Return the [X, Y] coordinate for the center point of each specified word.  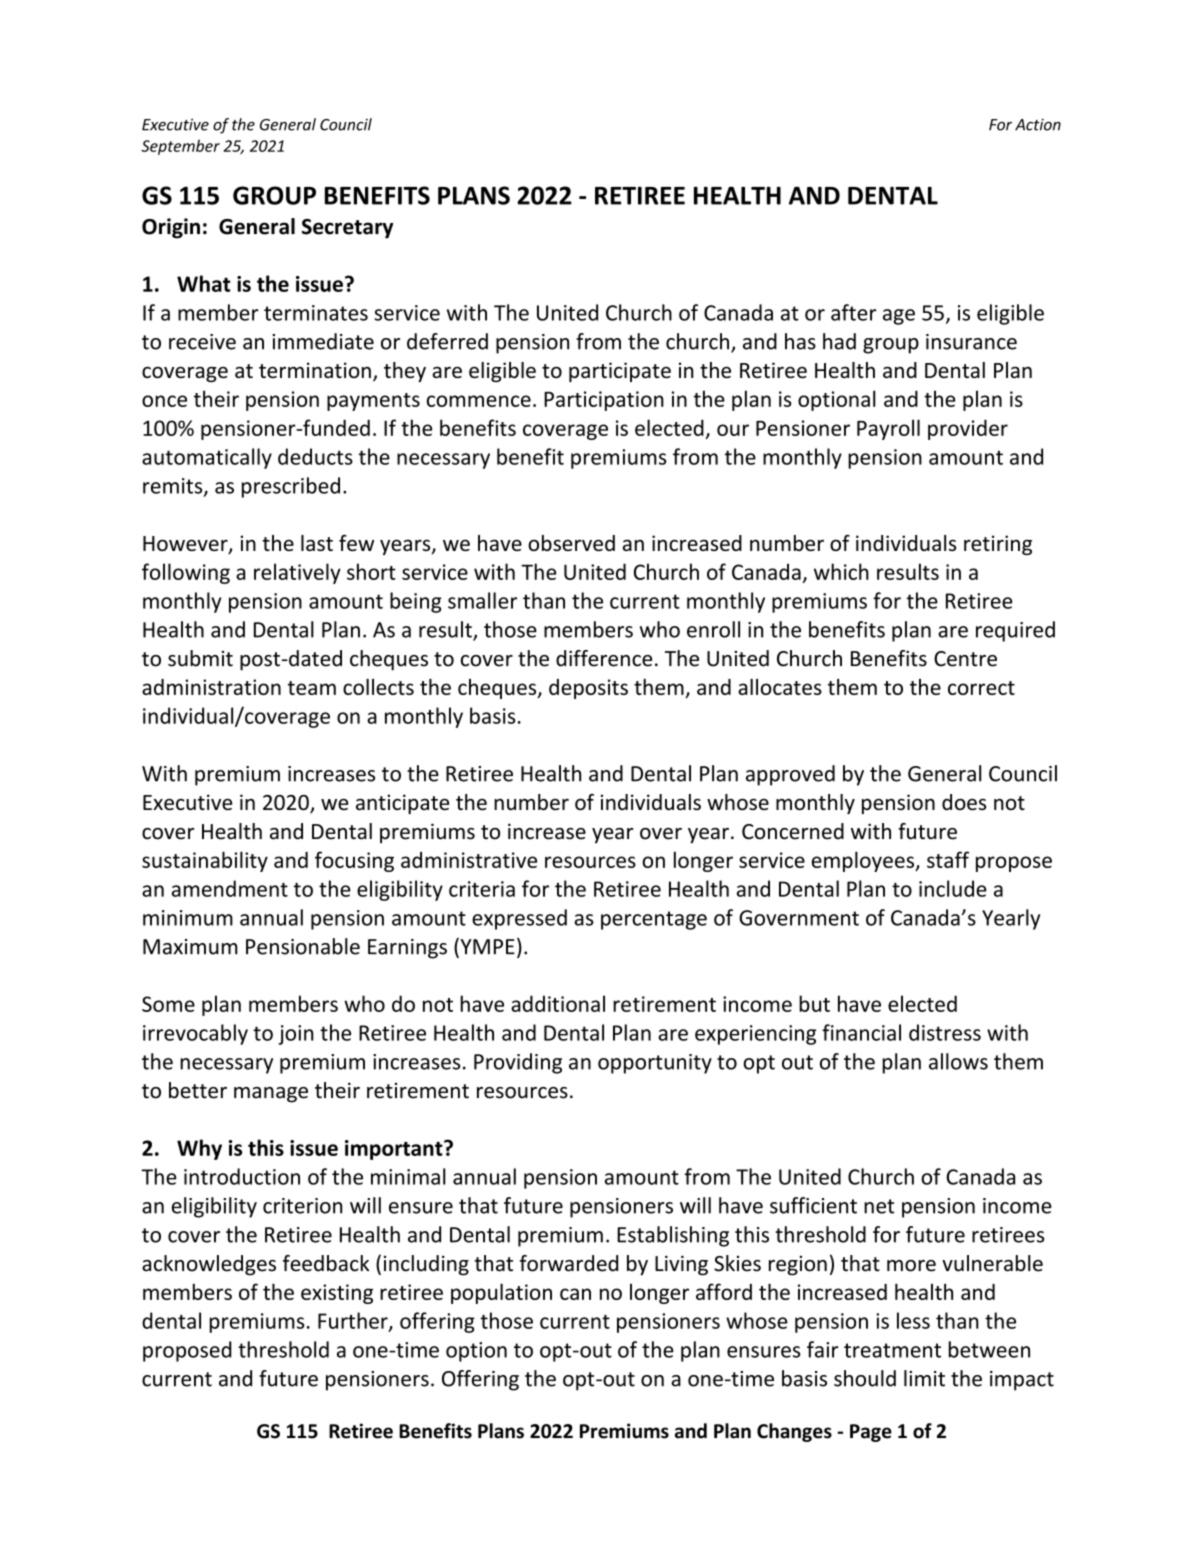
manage [271, 1095]
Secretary [347, 229]
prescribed [291, 487]
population [501, 1293]
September [180, 147]
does [964, 802]
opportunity [655, 1064]
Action [1038, 124]
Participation [604, 401]
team [312, 688]
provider [968, 429]
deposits [588, 689]
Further [354, 1321]
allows [958, 1061]
